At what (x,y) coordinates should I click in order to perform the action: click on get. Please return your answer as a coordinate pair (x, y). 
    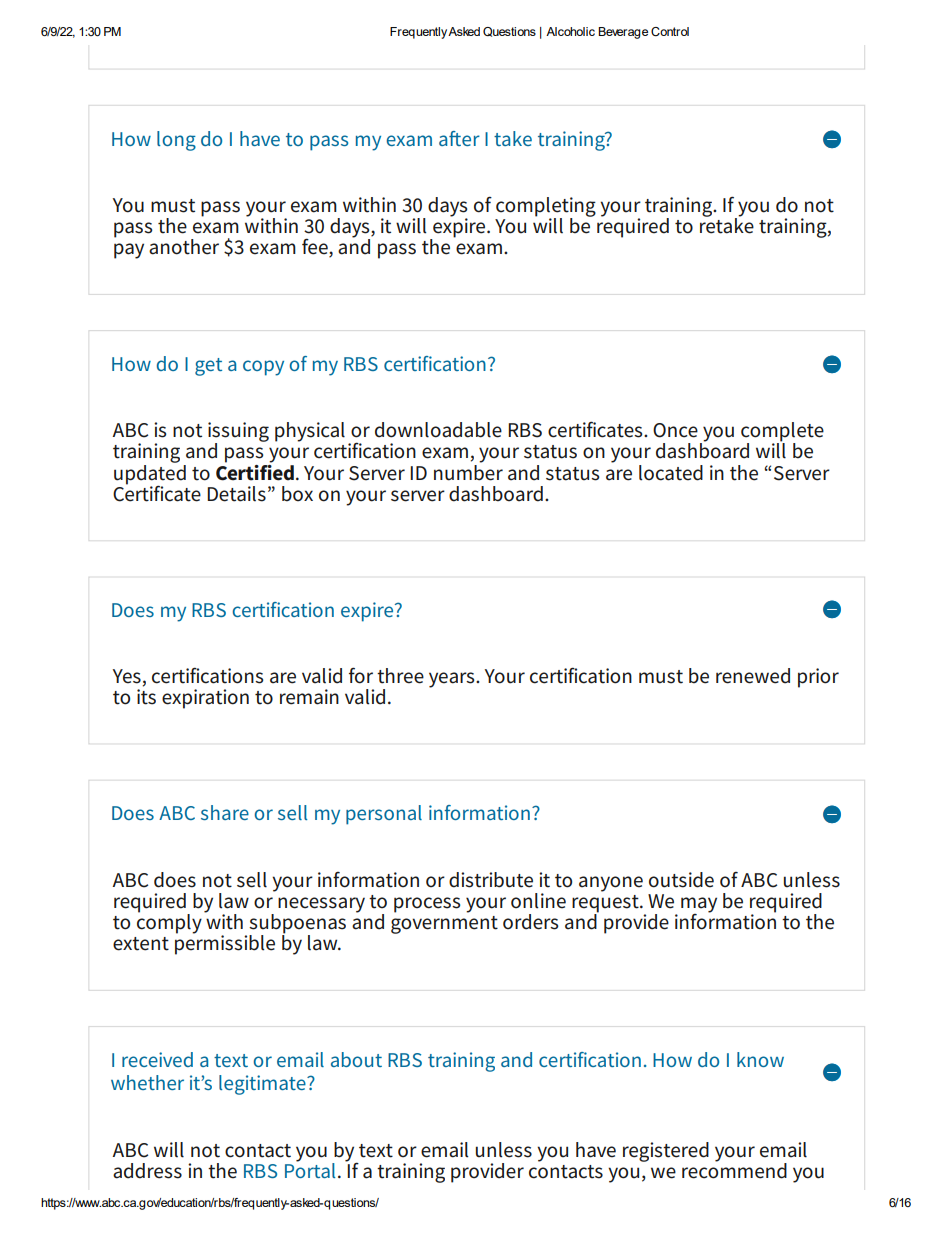
    Looking at the image, I should click on (208, 367).
